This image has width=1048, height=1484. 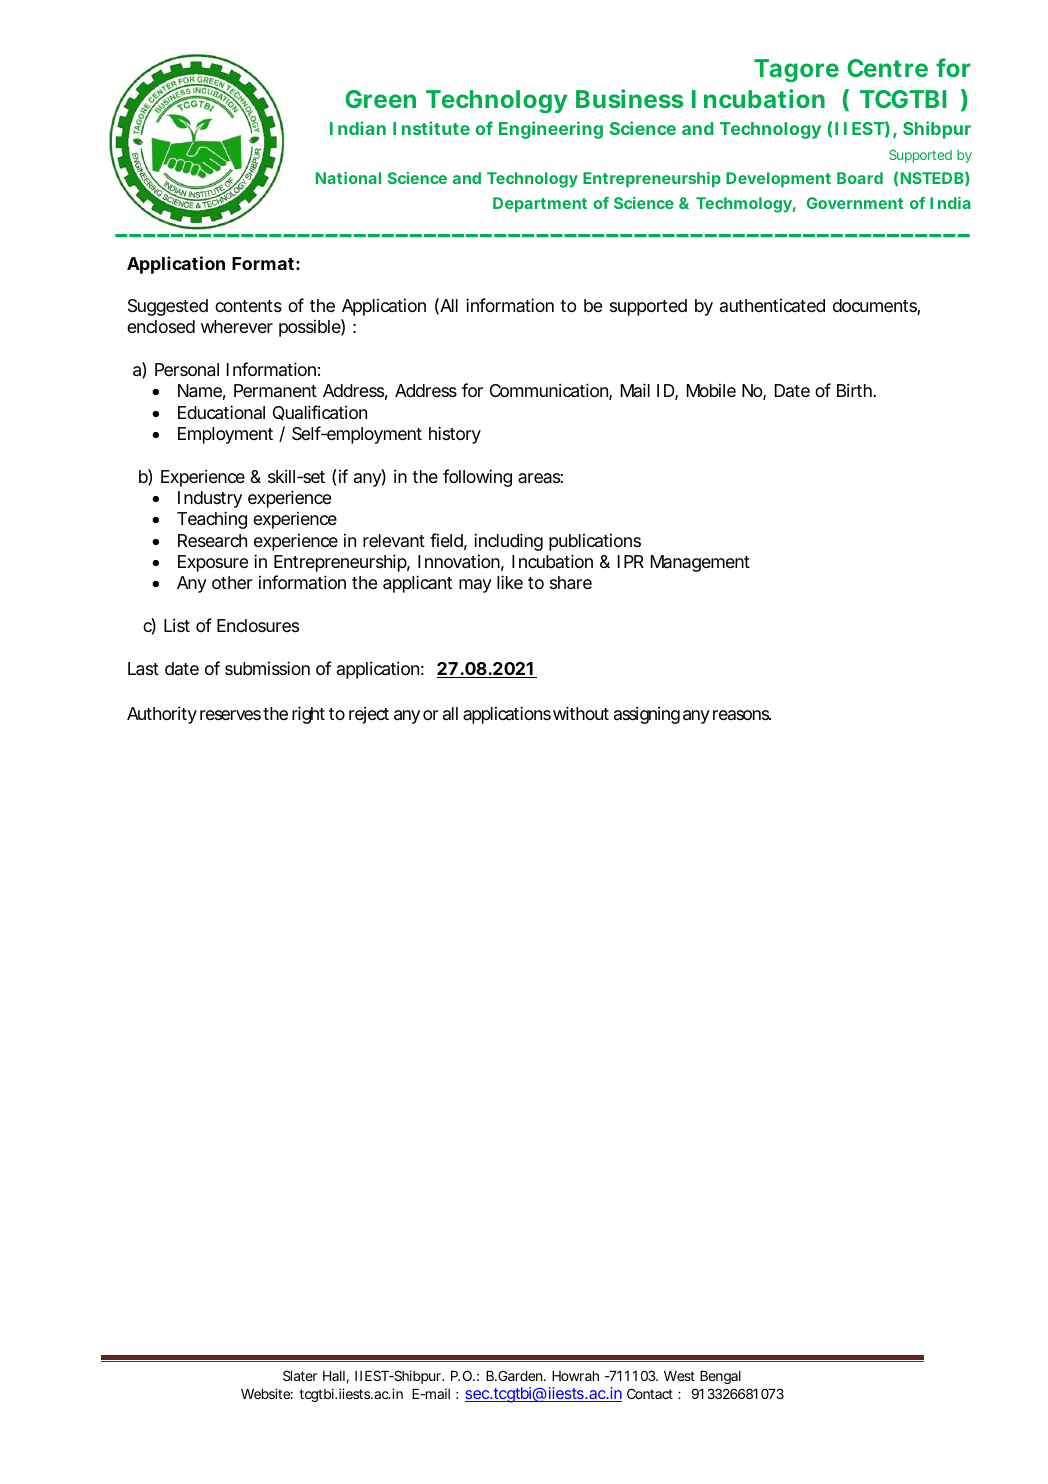 What do you see at coordinates (581, 713) in the image?
I see `without` at bounding box center [581, 713].
